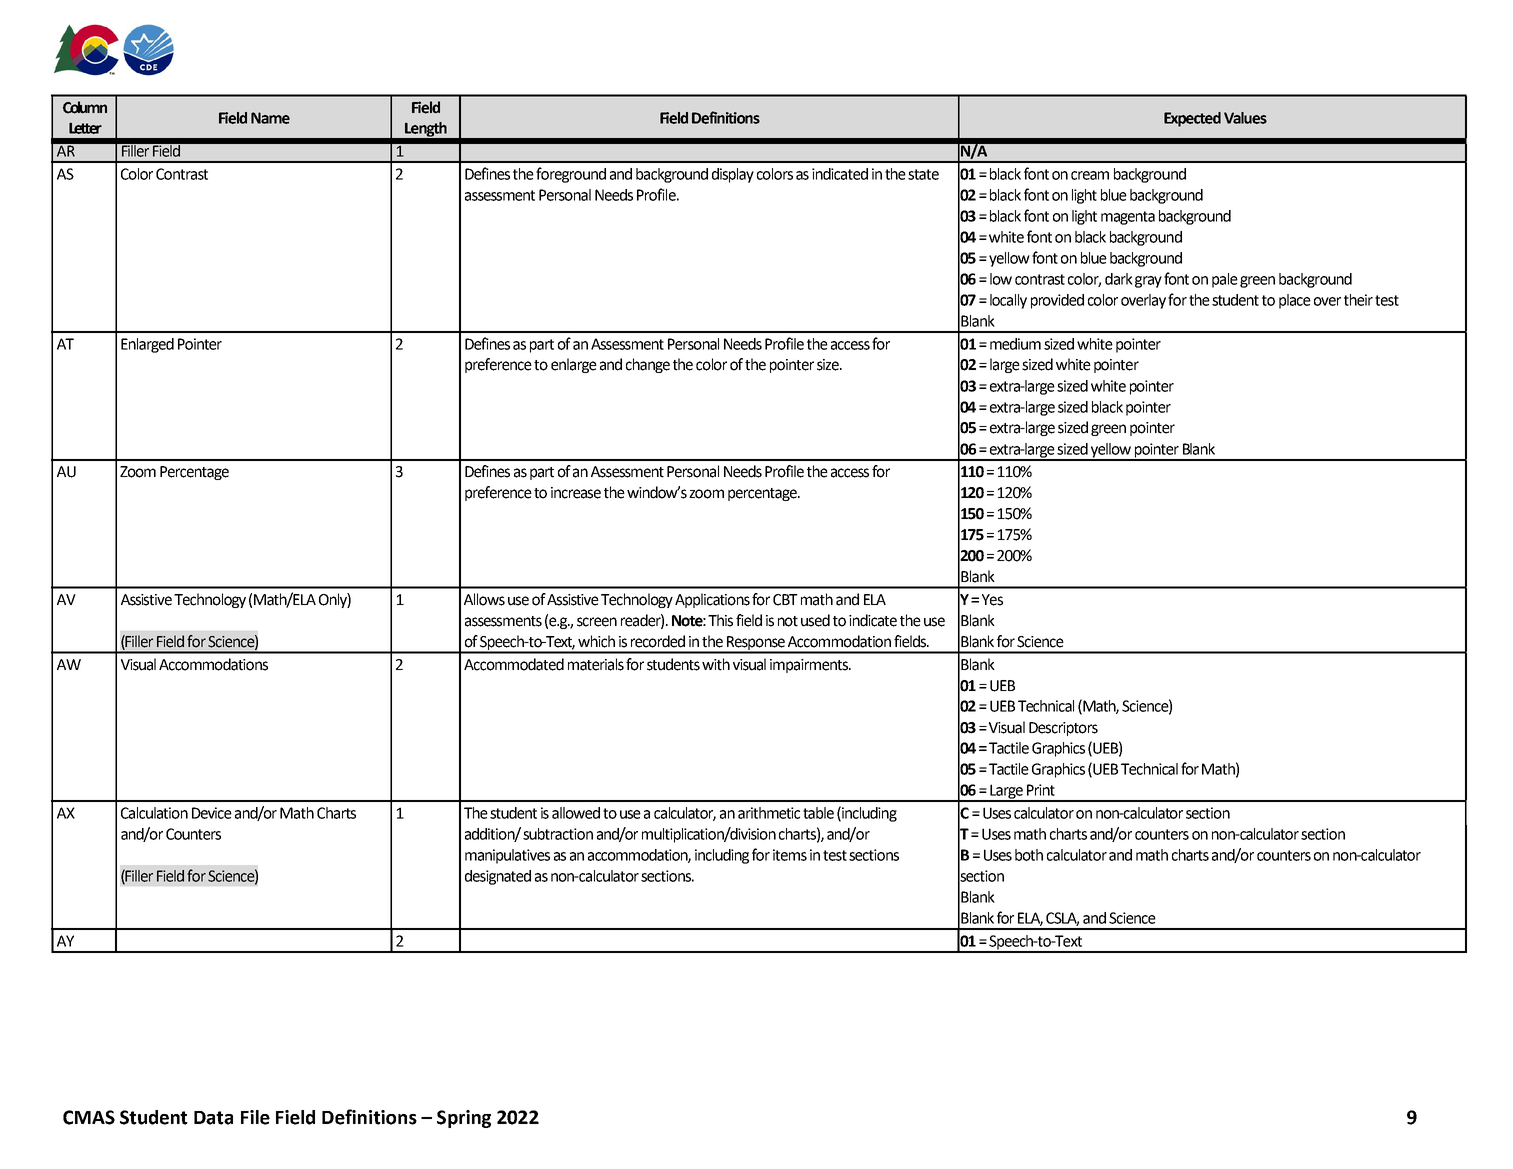  What do you see at coordinates (1295, 301) in the screenshot?
I see `place` at bounding box center [1295, 301].
